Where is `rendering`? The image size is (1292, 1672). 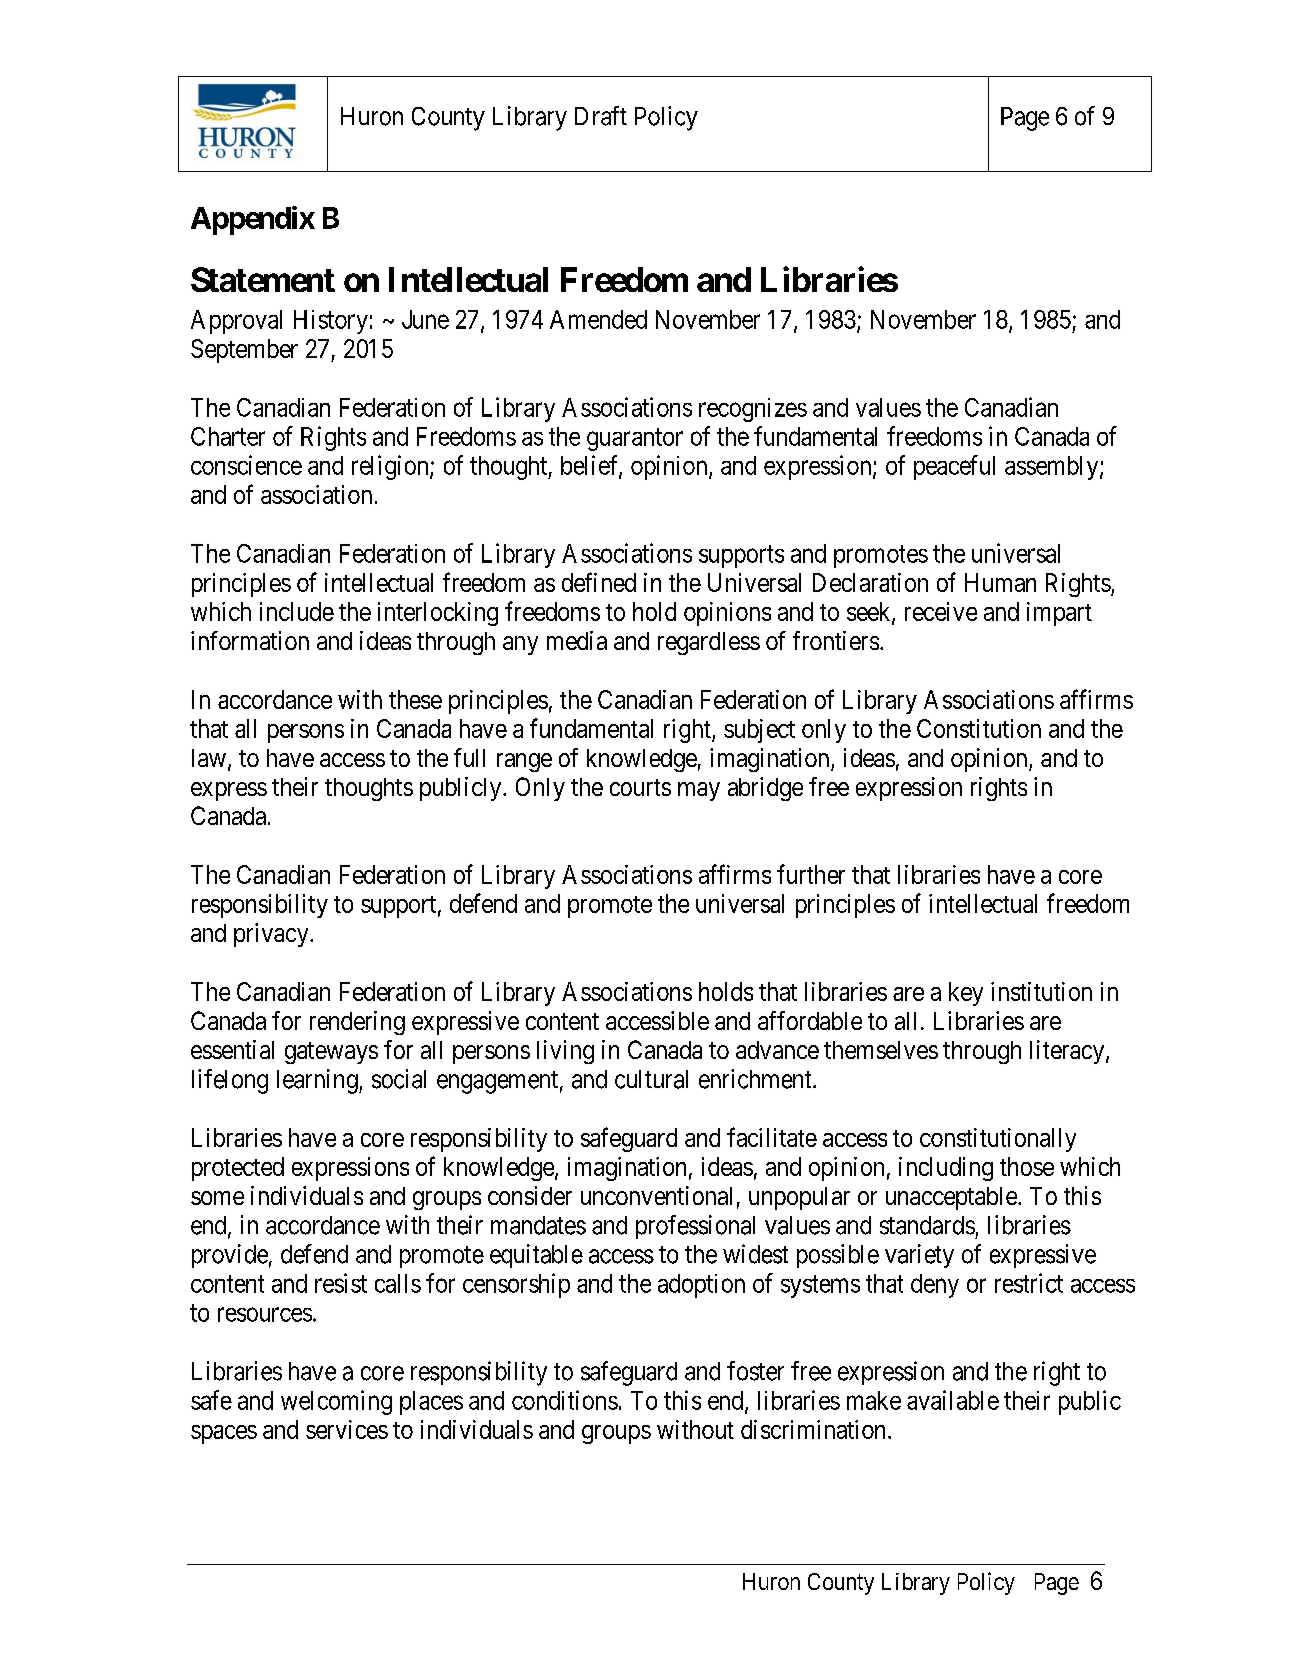 rendering is located at coordinates (357, 1023).
